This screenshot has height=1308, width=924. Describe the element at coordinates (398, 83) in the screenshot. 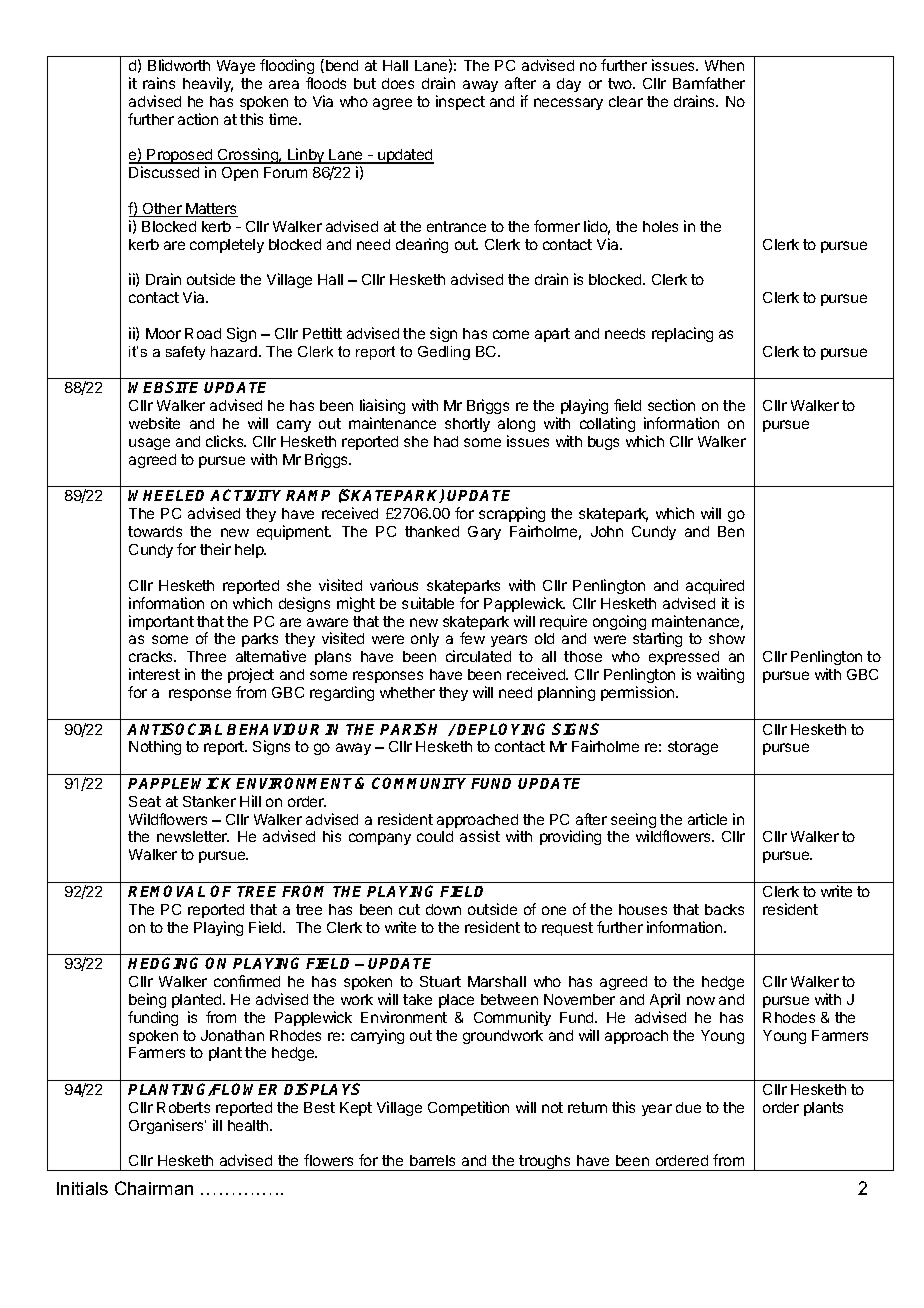

I see `does` at that location.
